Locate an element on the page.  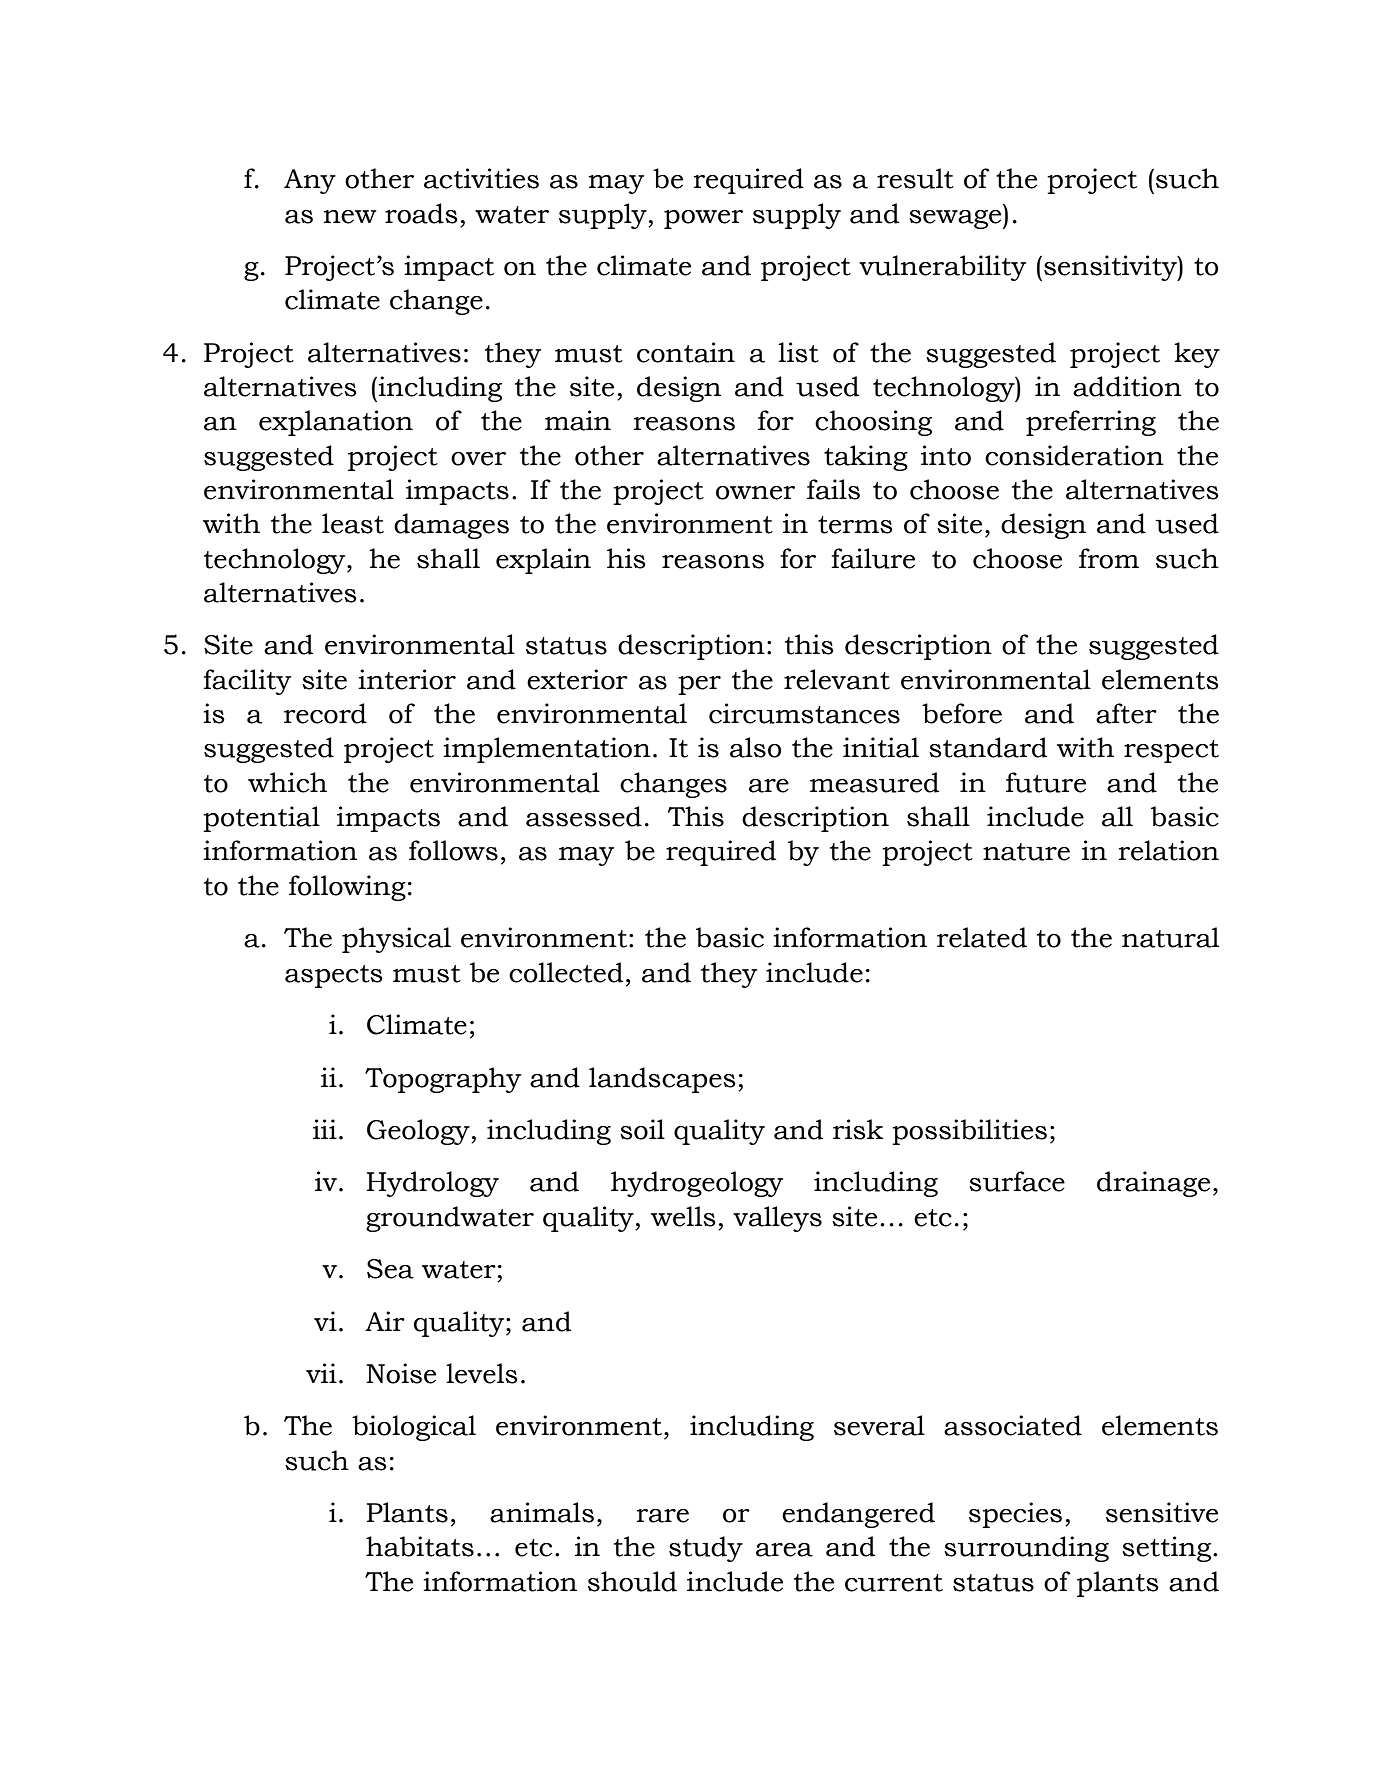
sewage is located at coordinates (956, 219).
